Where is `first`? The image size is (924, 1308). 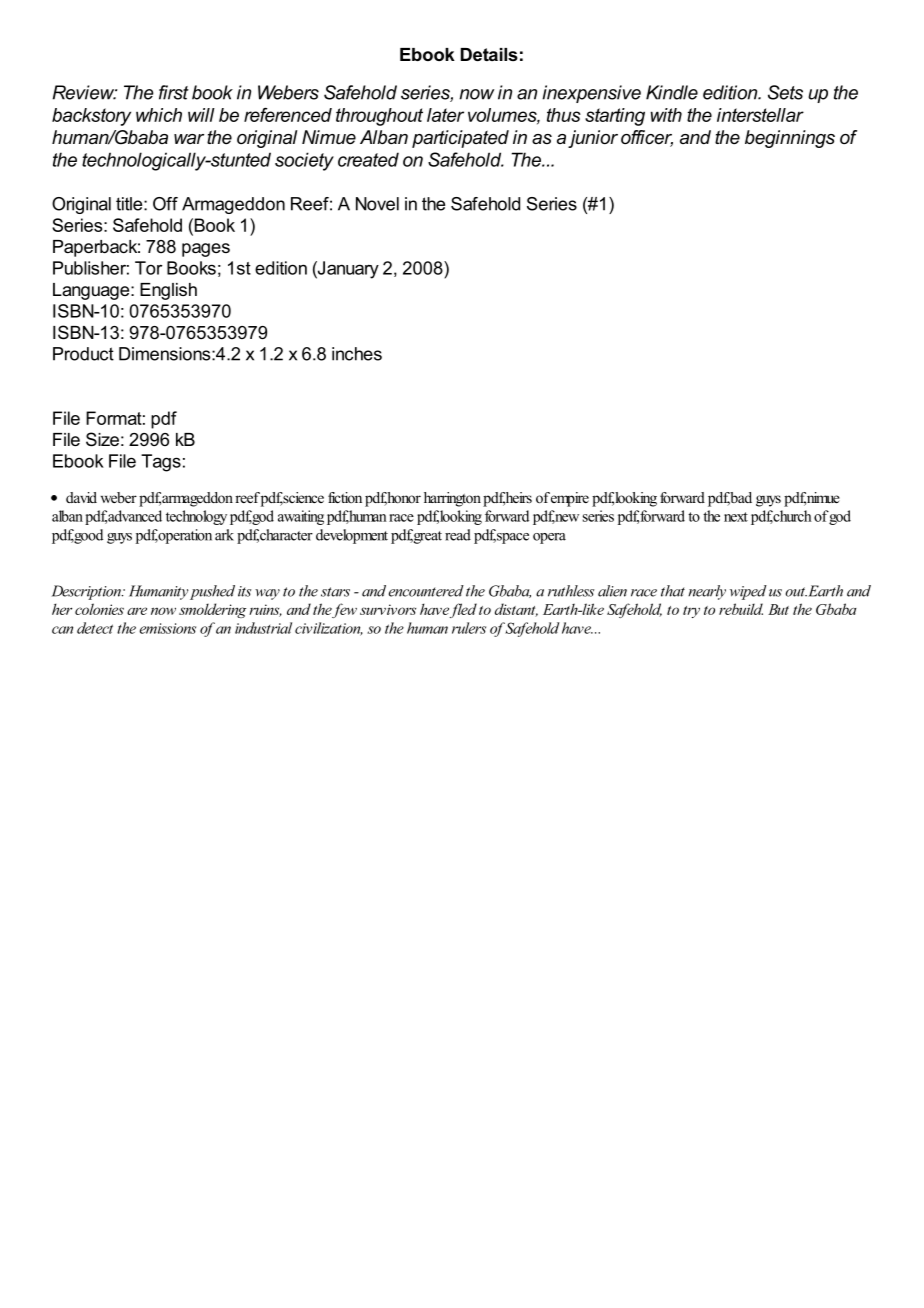
first is located at coordinates (174, 92).
